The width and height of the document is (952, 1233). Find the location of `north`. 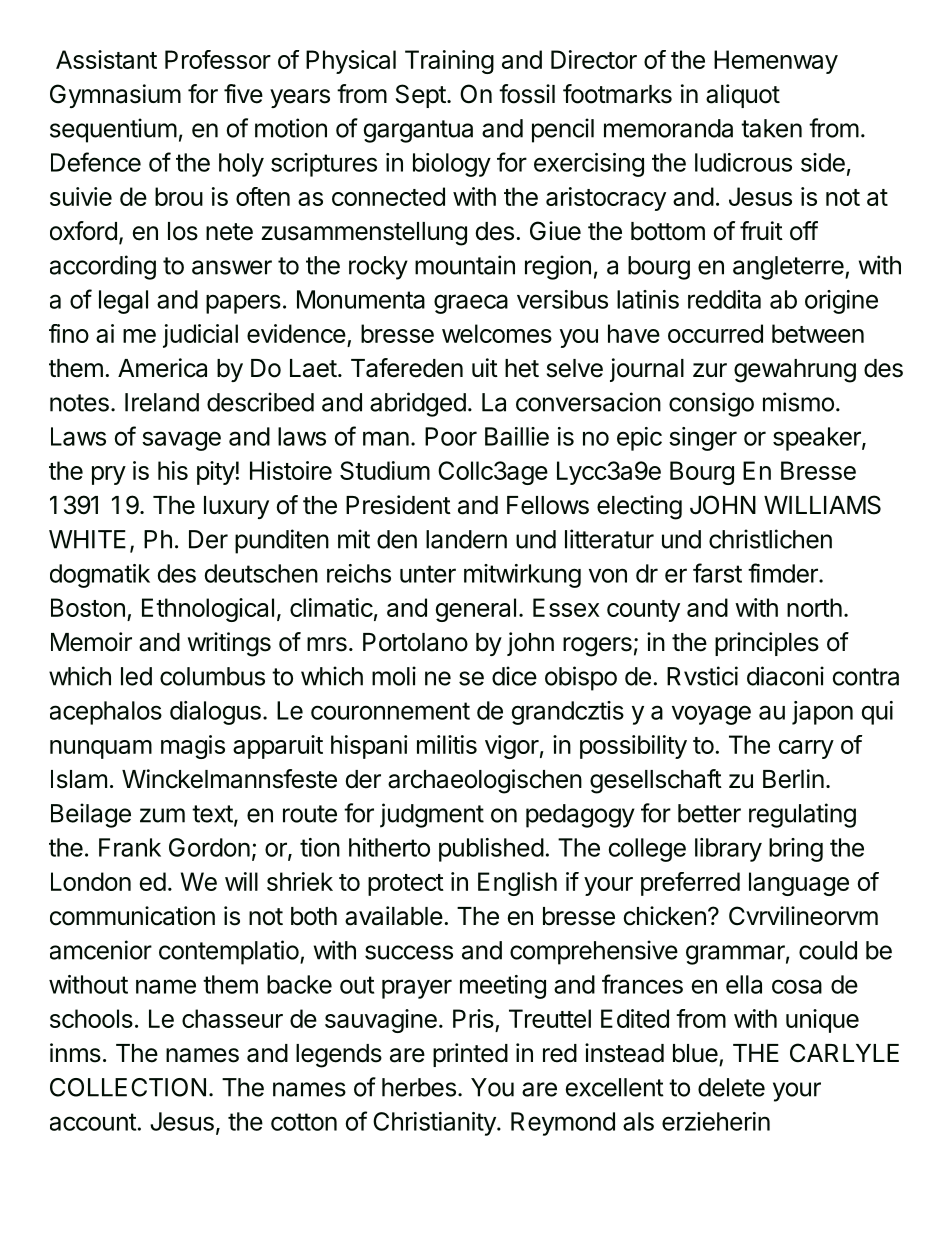

north is located at coordinates (814, 607).
